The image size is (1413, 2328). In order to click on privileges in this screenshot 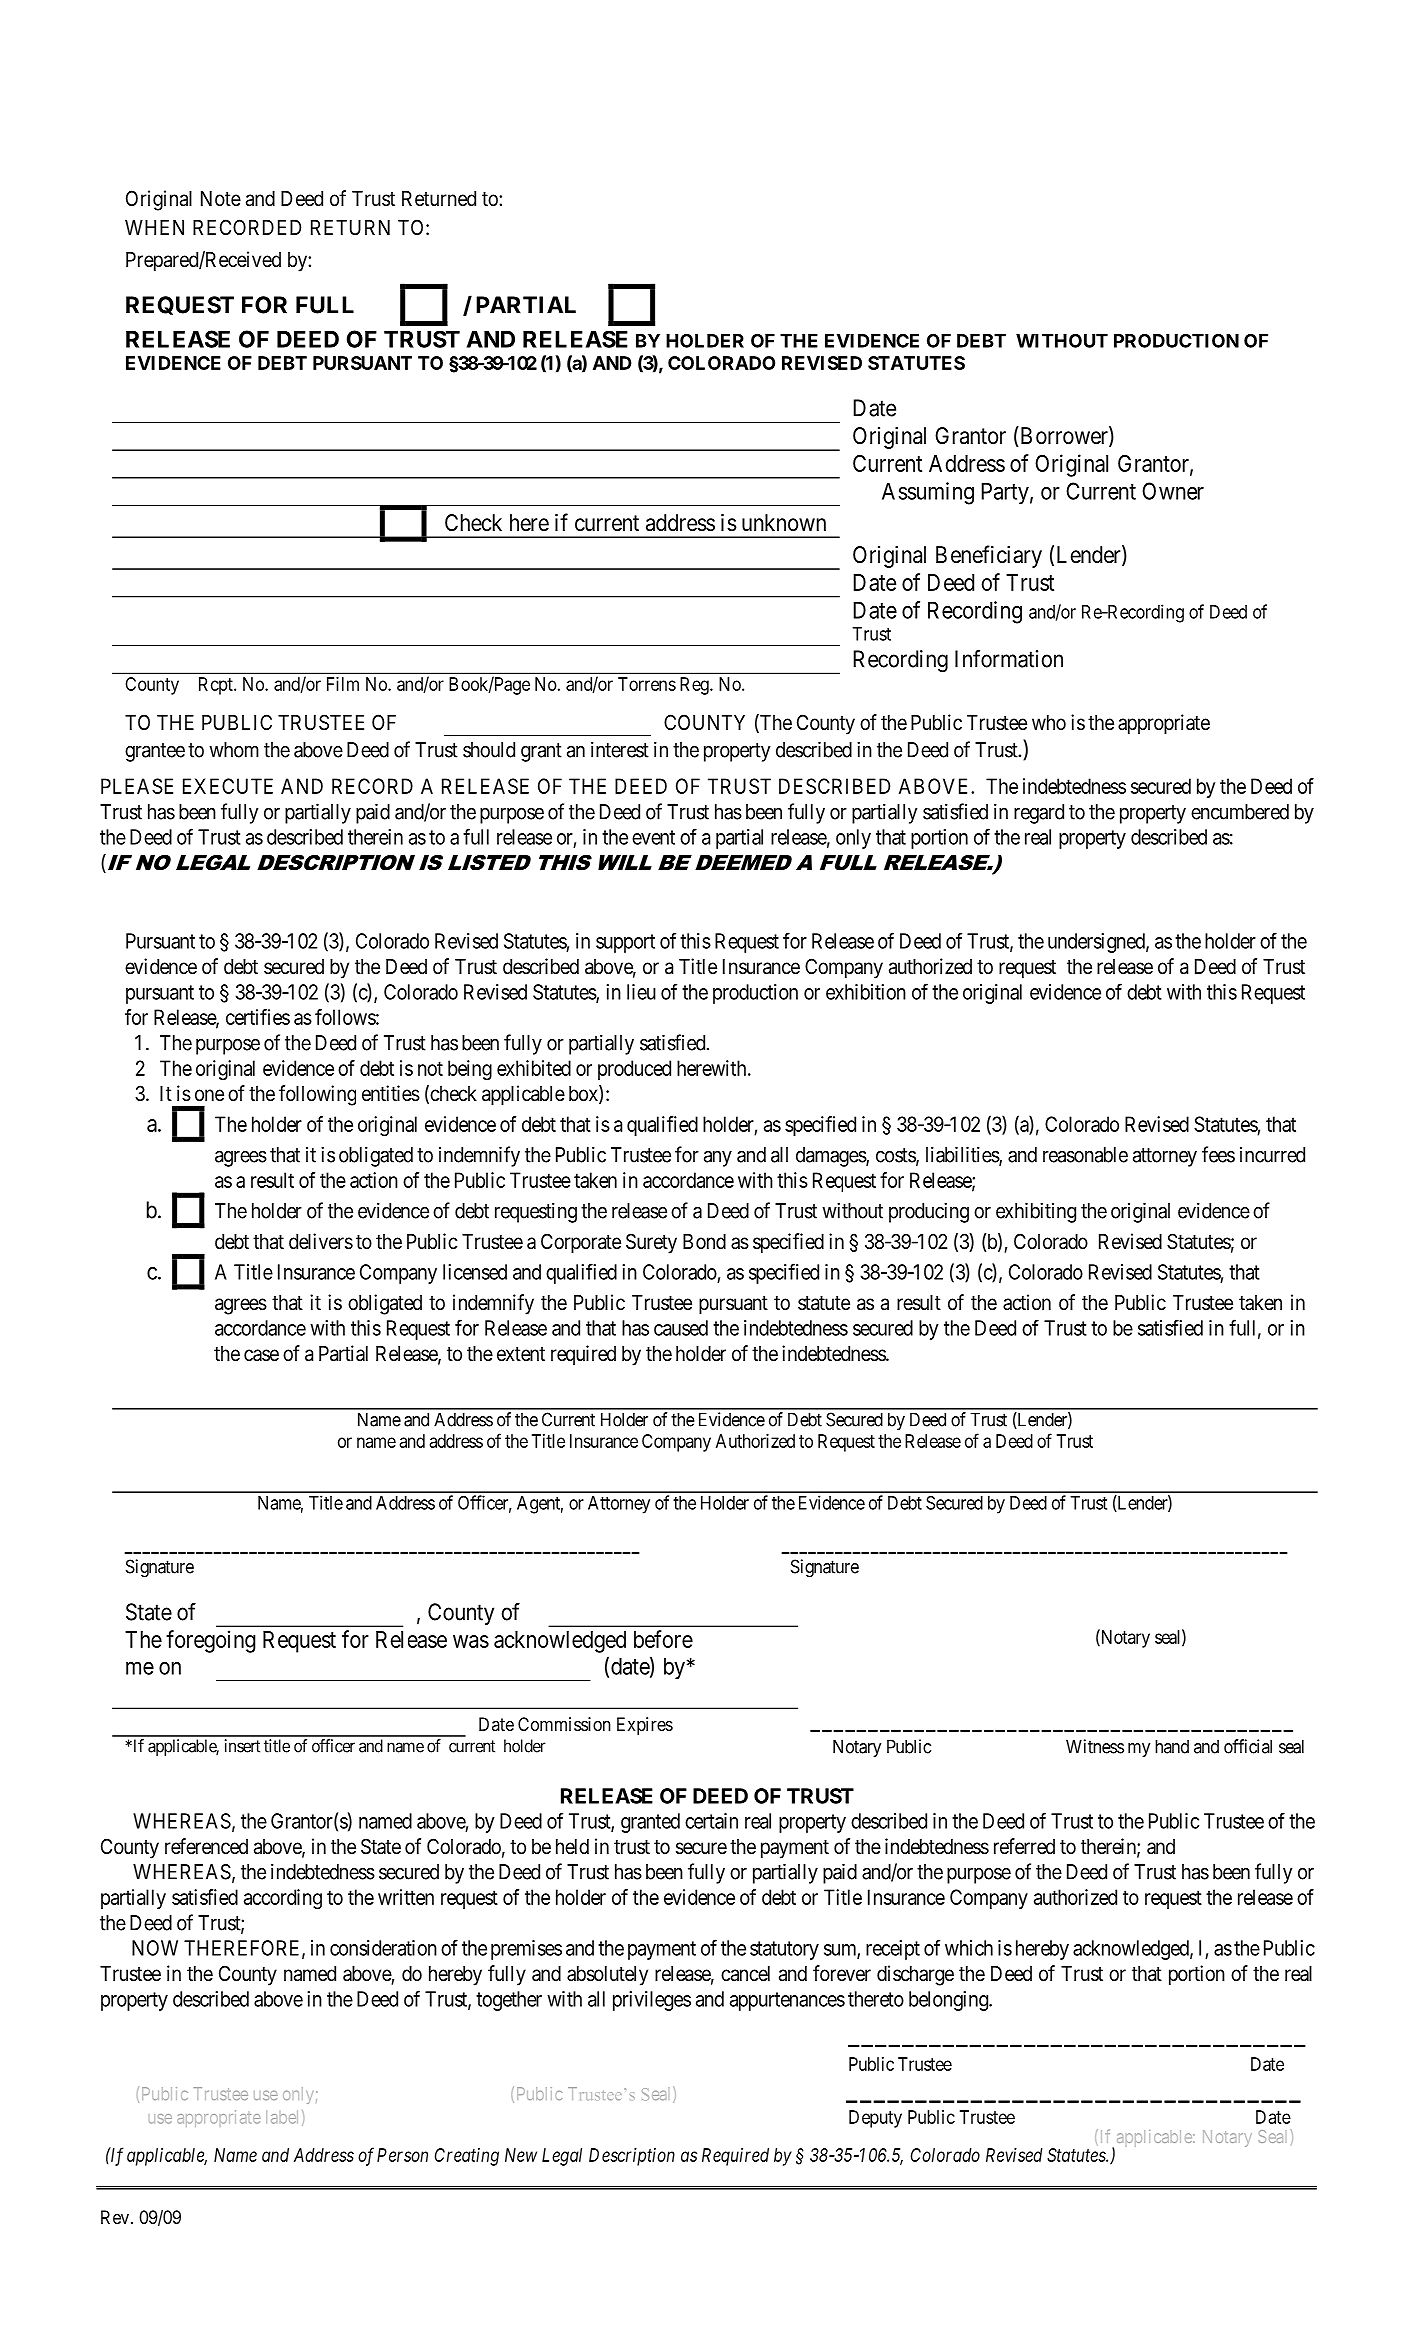, I will do `click(652, 2001)`.
